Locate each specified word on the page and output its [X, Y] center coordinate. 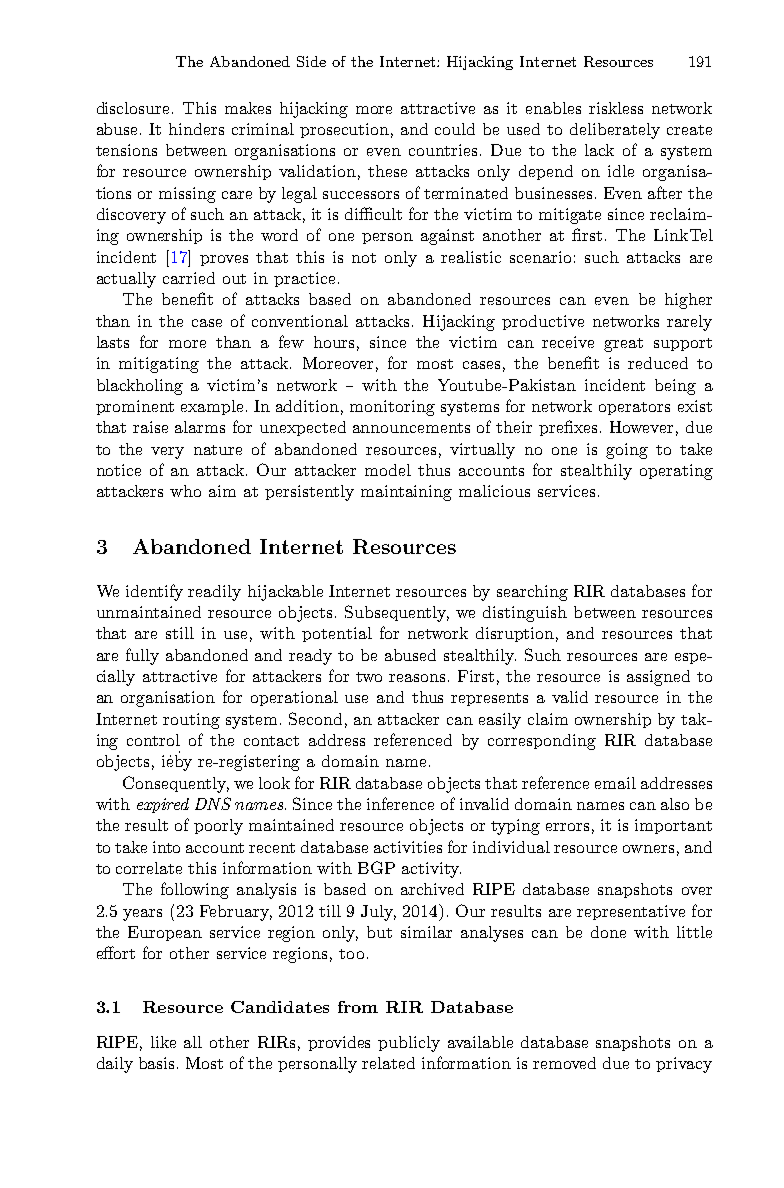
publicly [409, 1044]
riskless [616, 108]
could [455, 129]
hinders [196, 129]
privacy [684, 1065]
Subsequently [397, 613]
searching [532, 593]
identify [154, 592]
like [163, 1042]
